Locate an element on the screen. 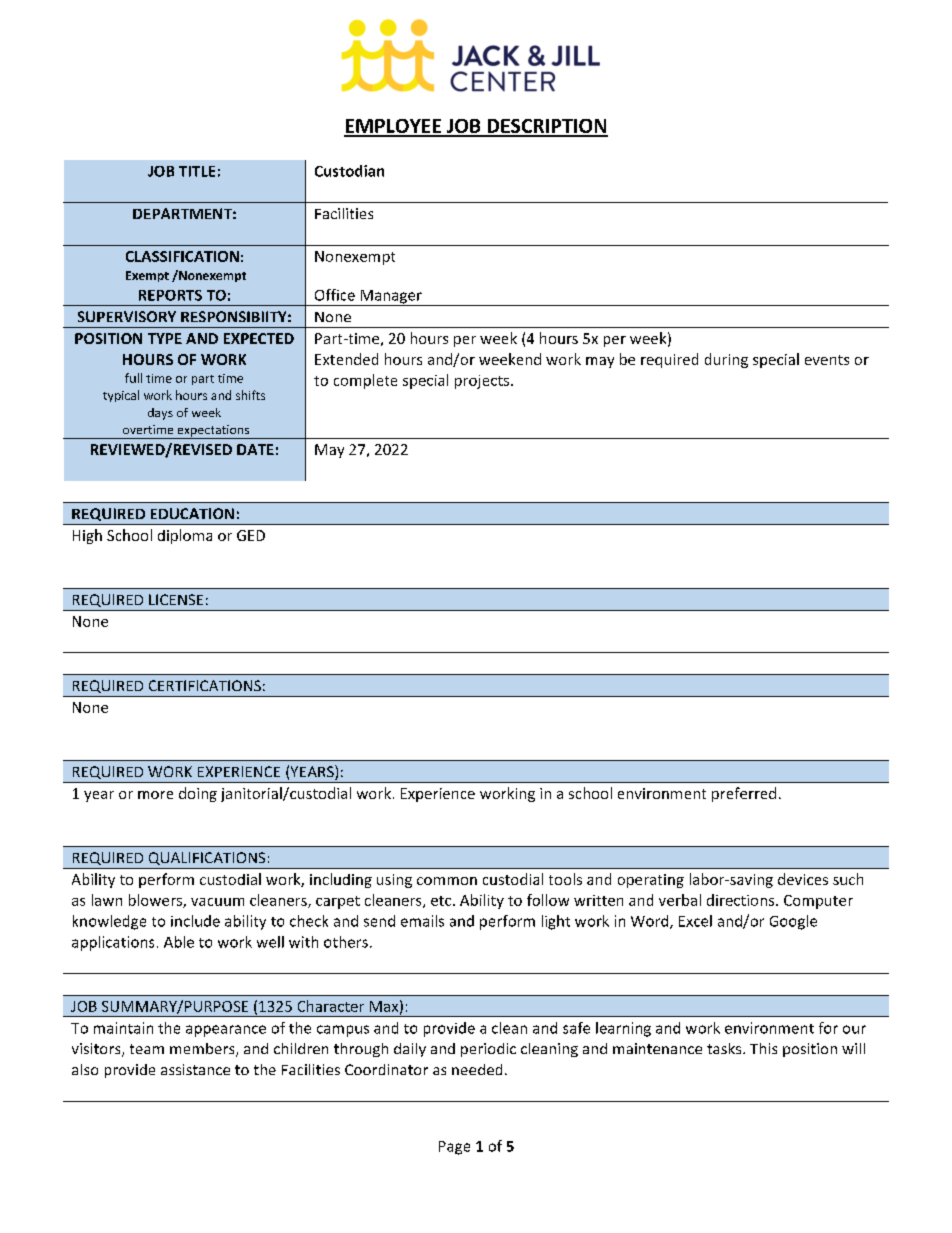  common is located at coordinates (447, 881).
